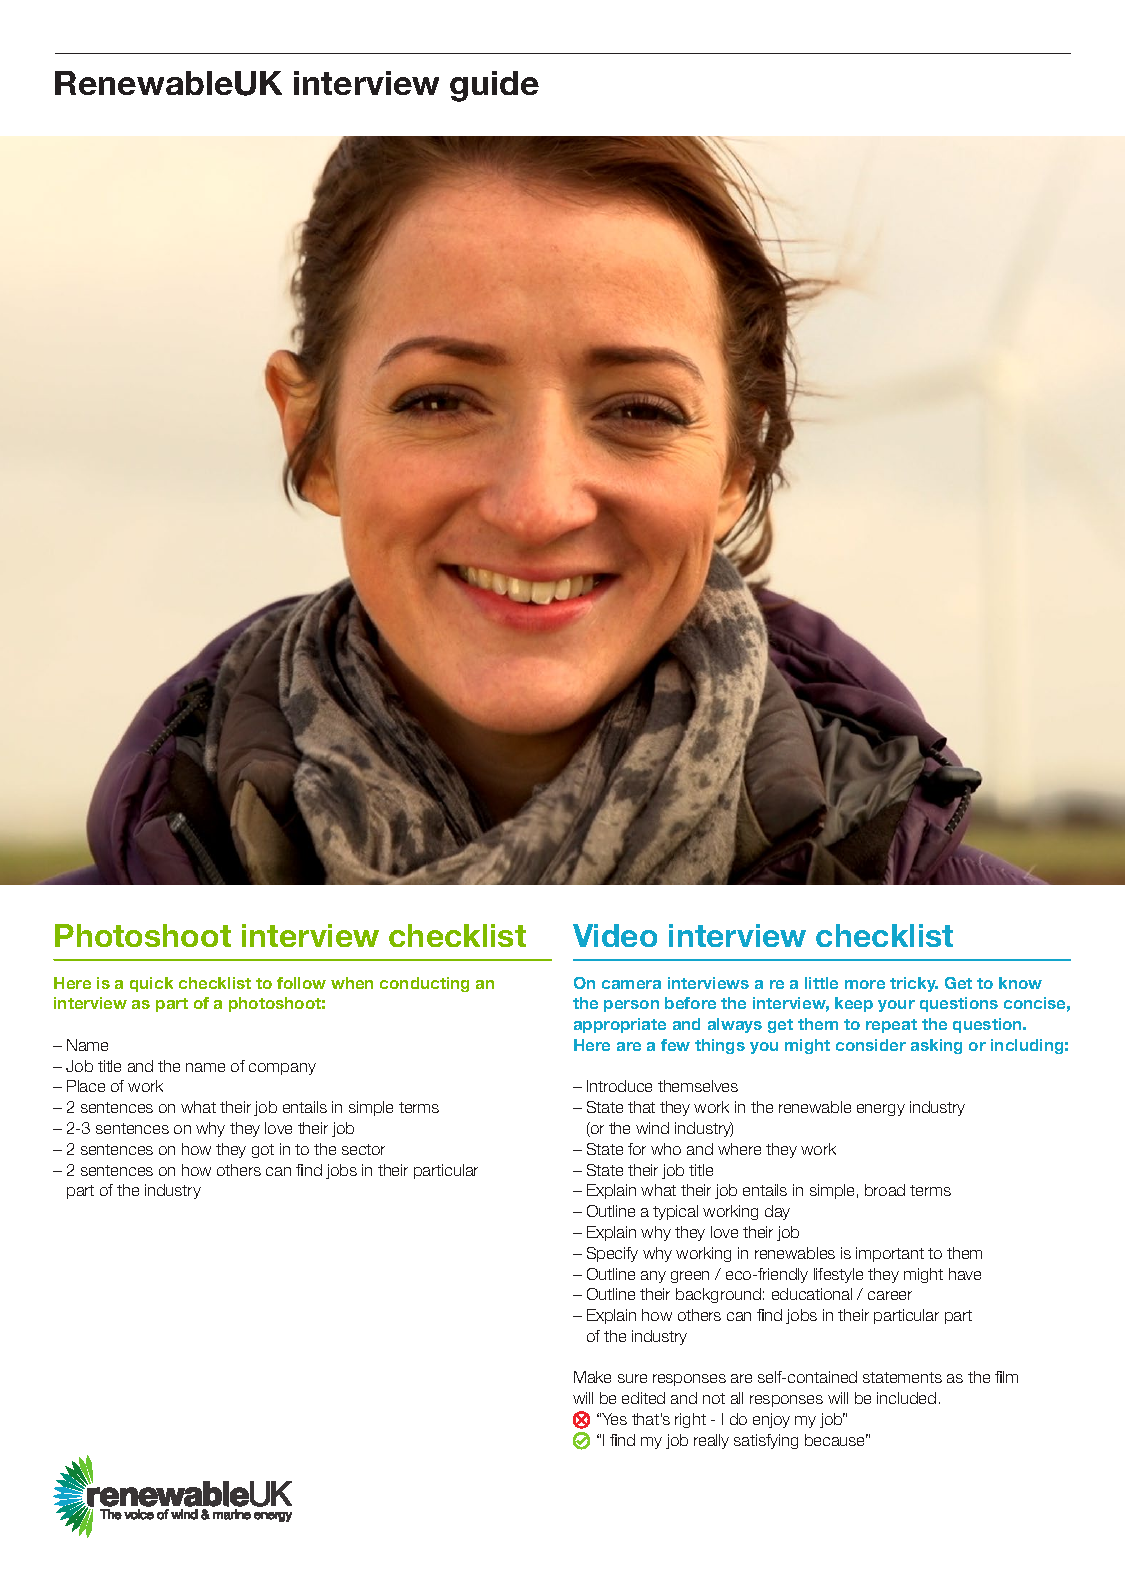  I want to click on got, so click(263, 1151).
